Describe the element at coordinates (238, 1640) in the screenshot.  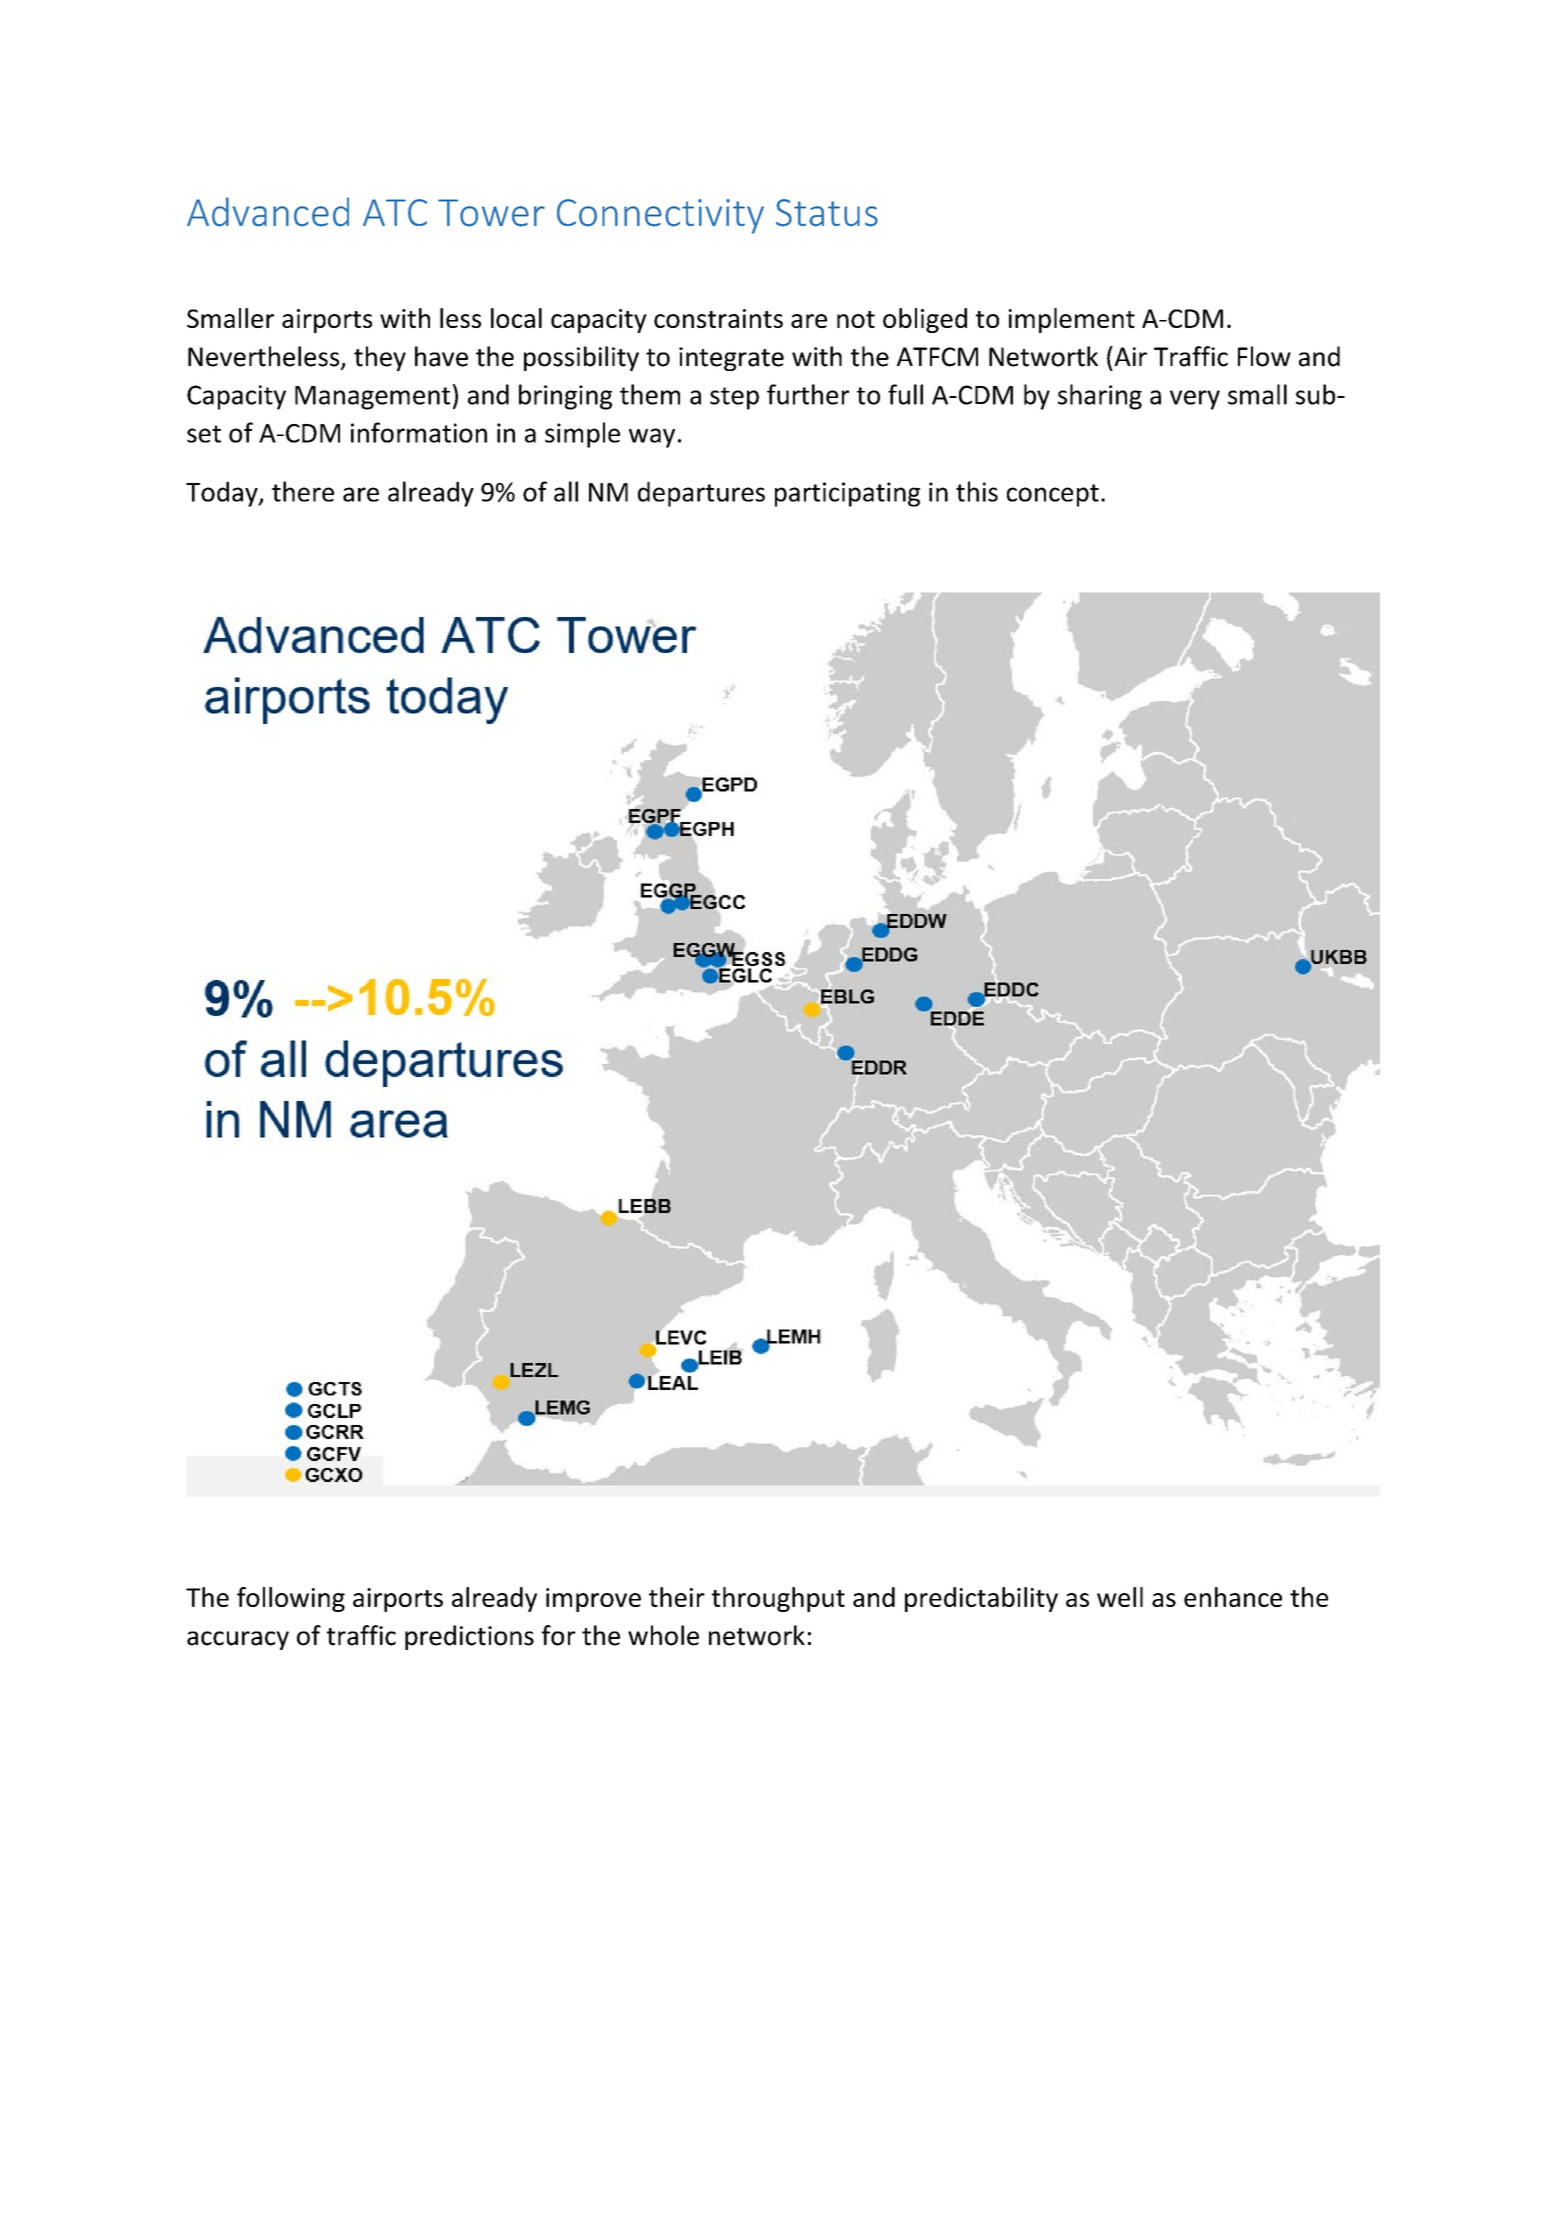
I see `accuracy` at that location.
